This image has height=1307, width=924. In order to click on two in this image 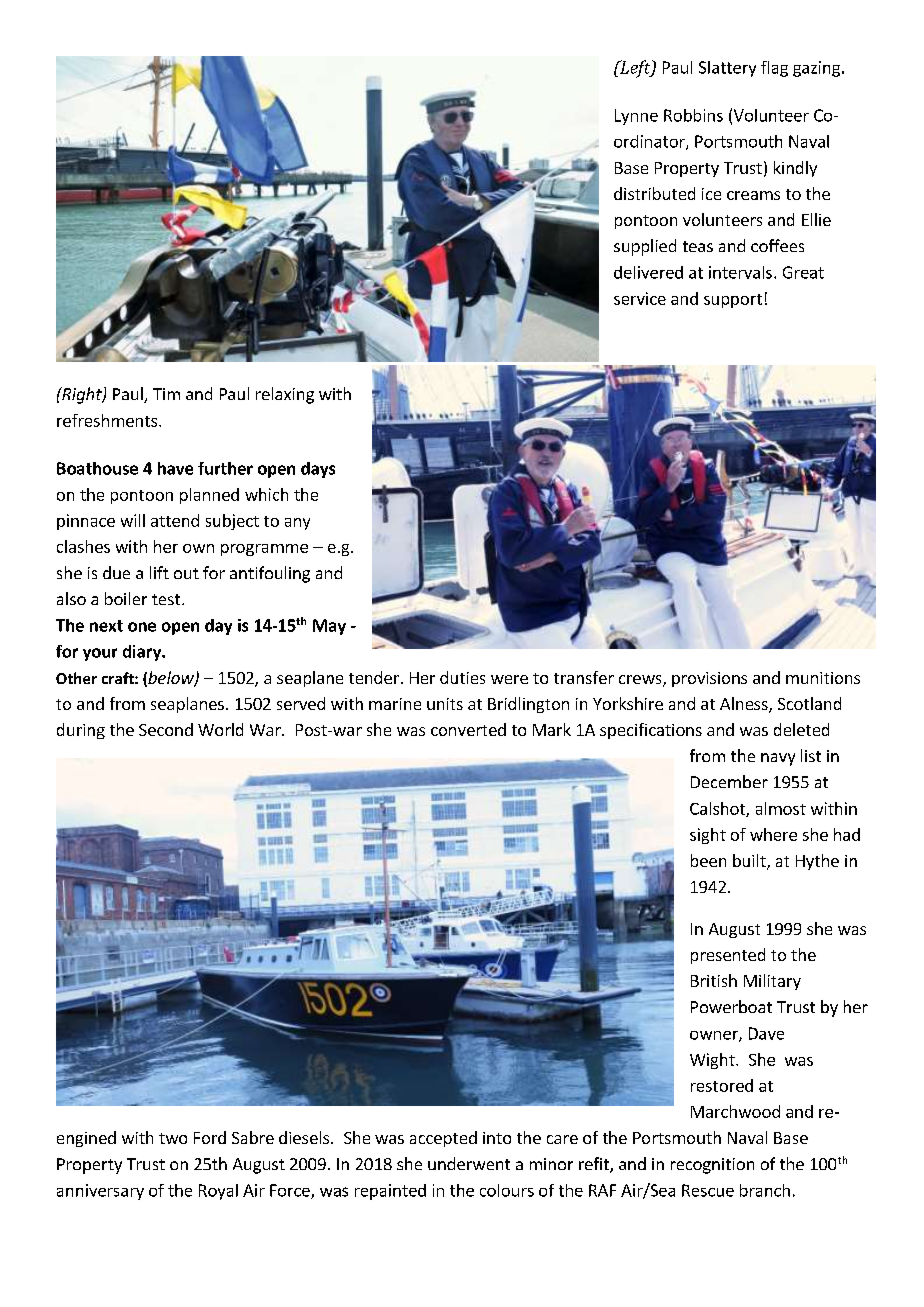, I will do `click(173, 1138)`.
